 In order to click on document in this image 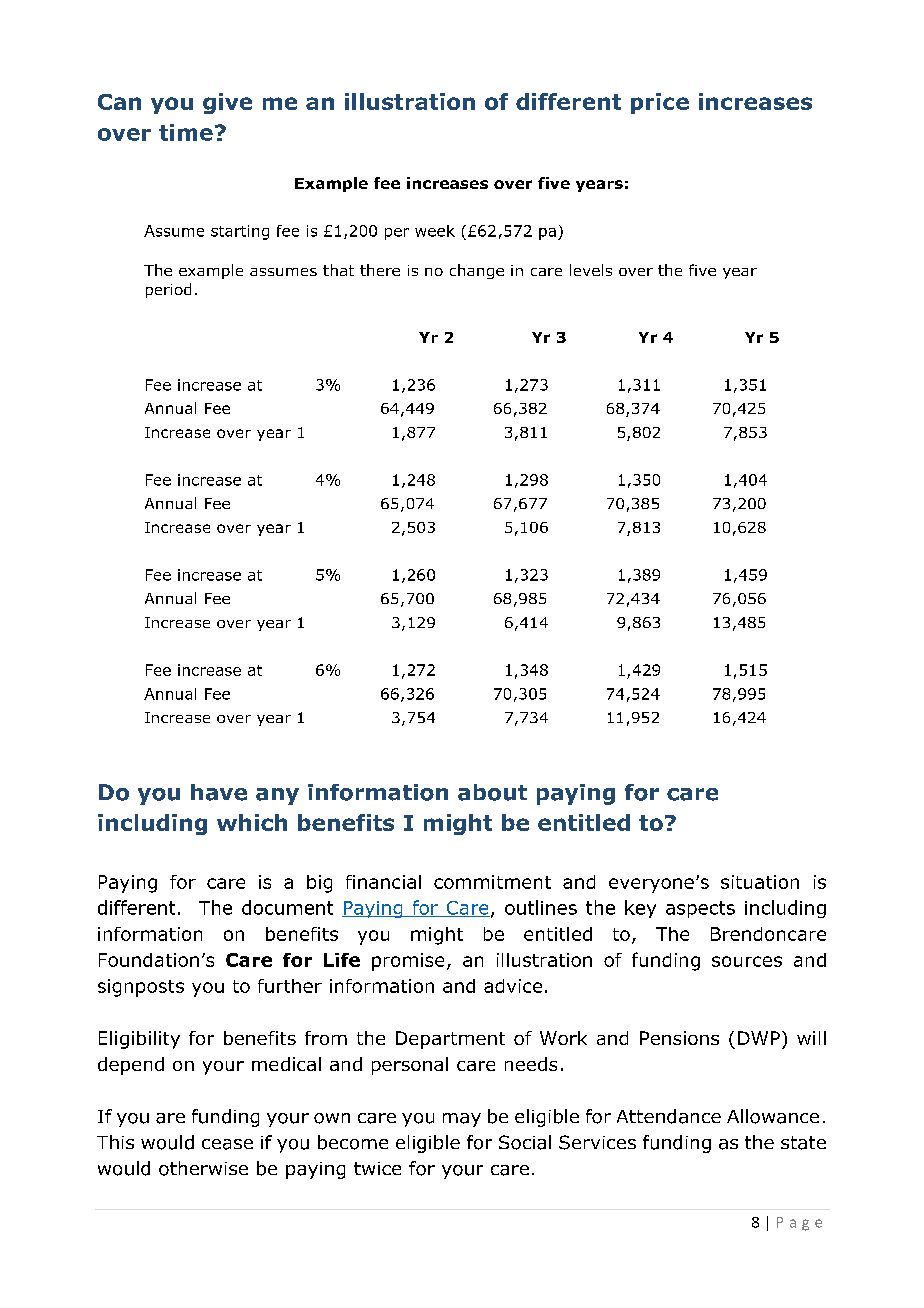, I will do `click(287, 907)`.
